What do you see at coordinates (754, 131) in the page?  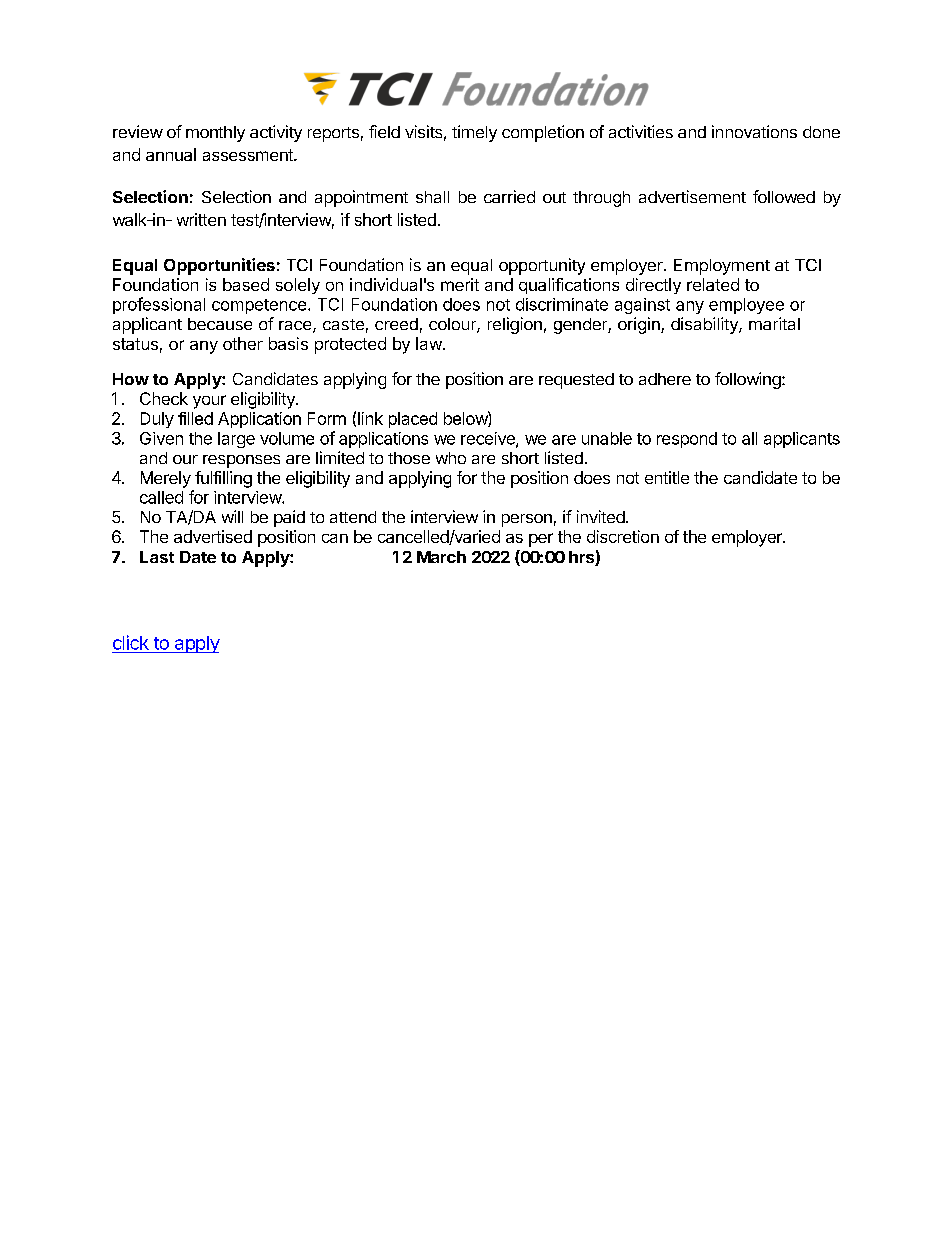 I see `innovations` at bounding box center [754, 131].
